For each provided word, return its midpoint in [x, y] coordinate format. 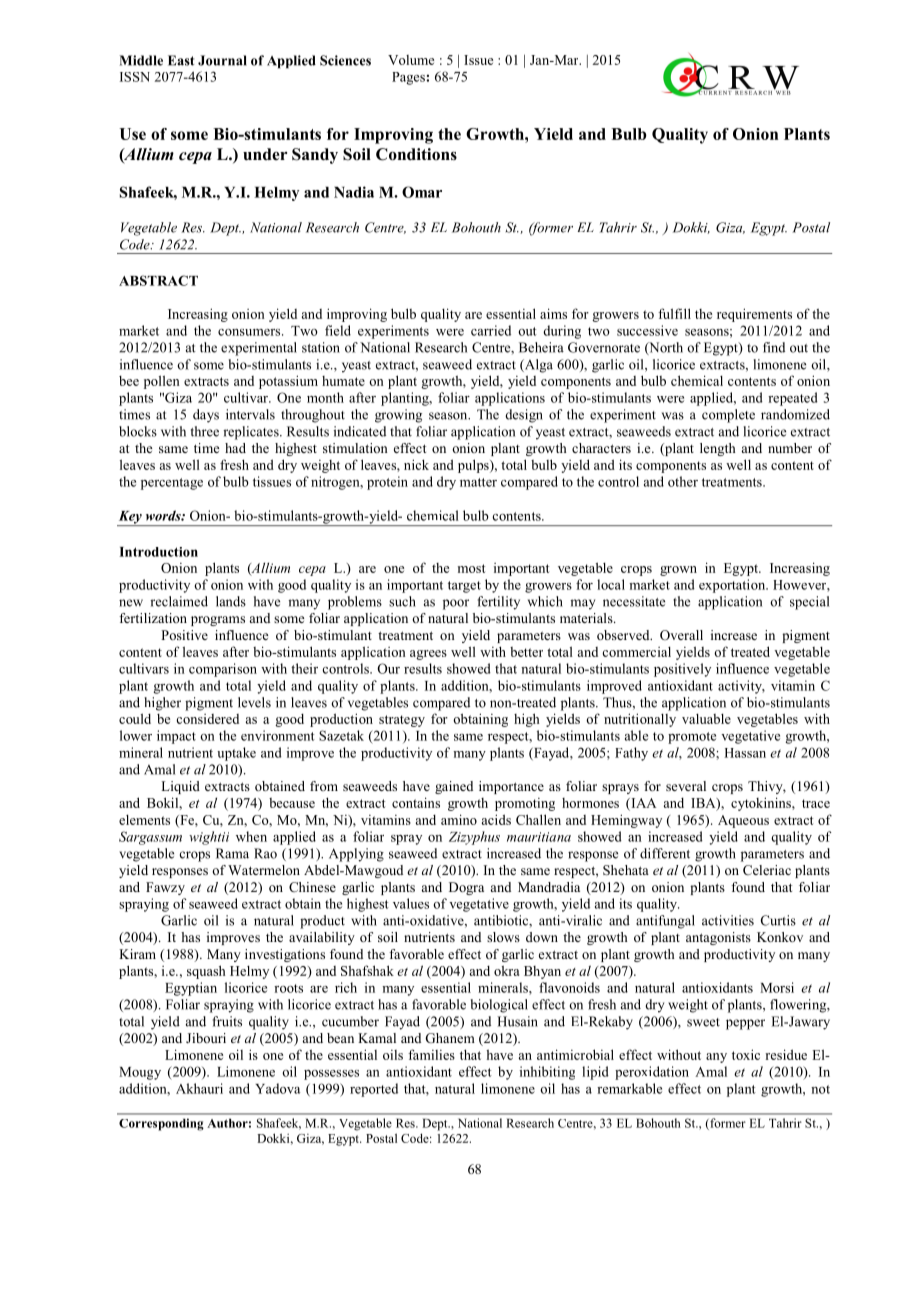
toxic [746, 1054]
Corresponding [161, 1124]
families [431, 1054]
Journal [222, 60]
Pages [409, 78]
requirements [754, 315]
